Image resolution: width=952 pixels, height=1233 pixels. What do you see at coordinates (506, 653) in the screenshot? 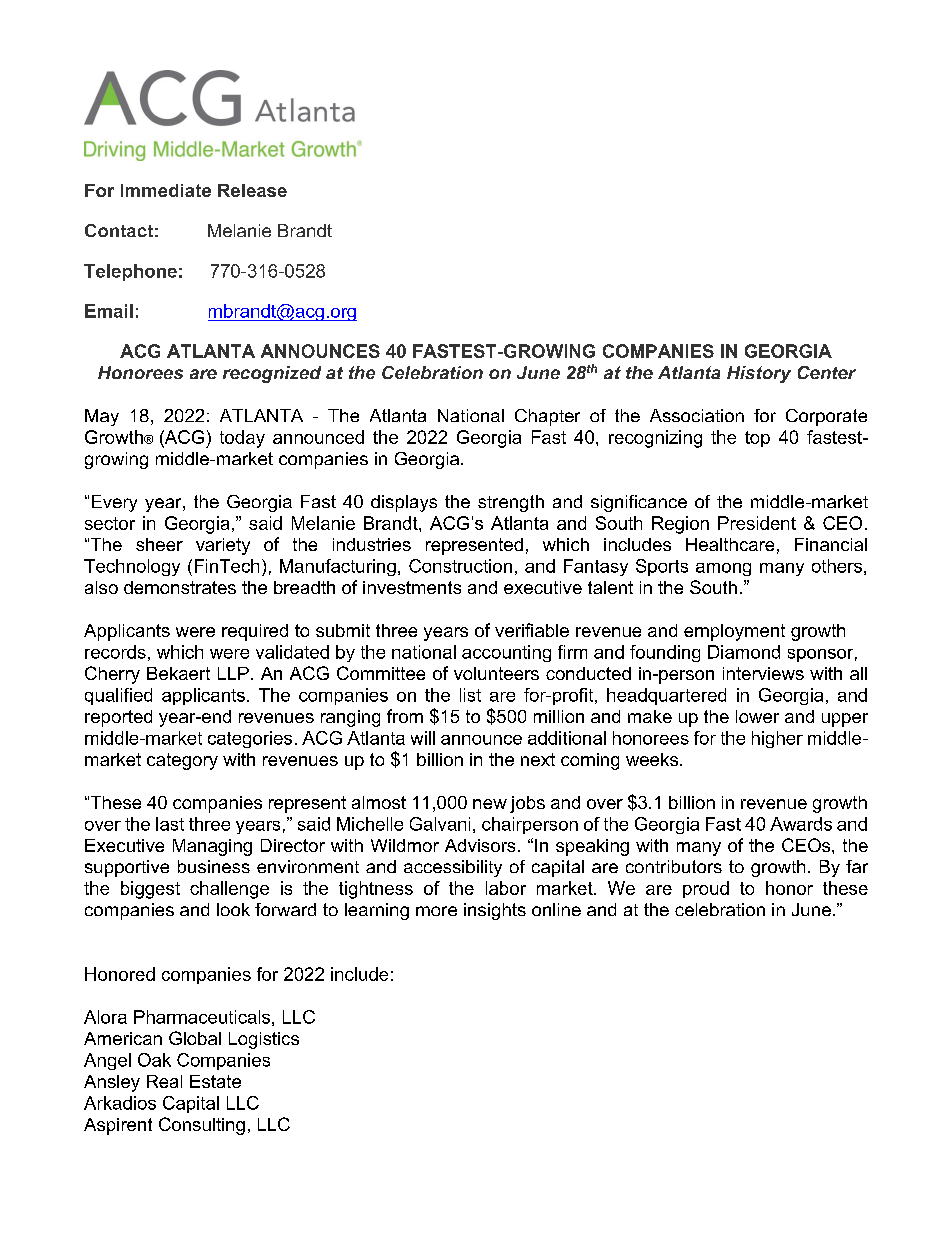
I see `accounting` at bounding box center [506, 653].
